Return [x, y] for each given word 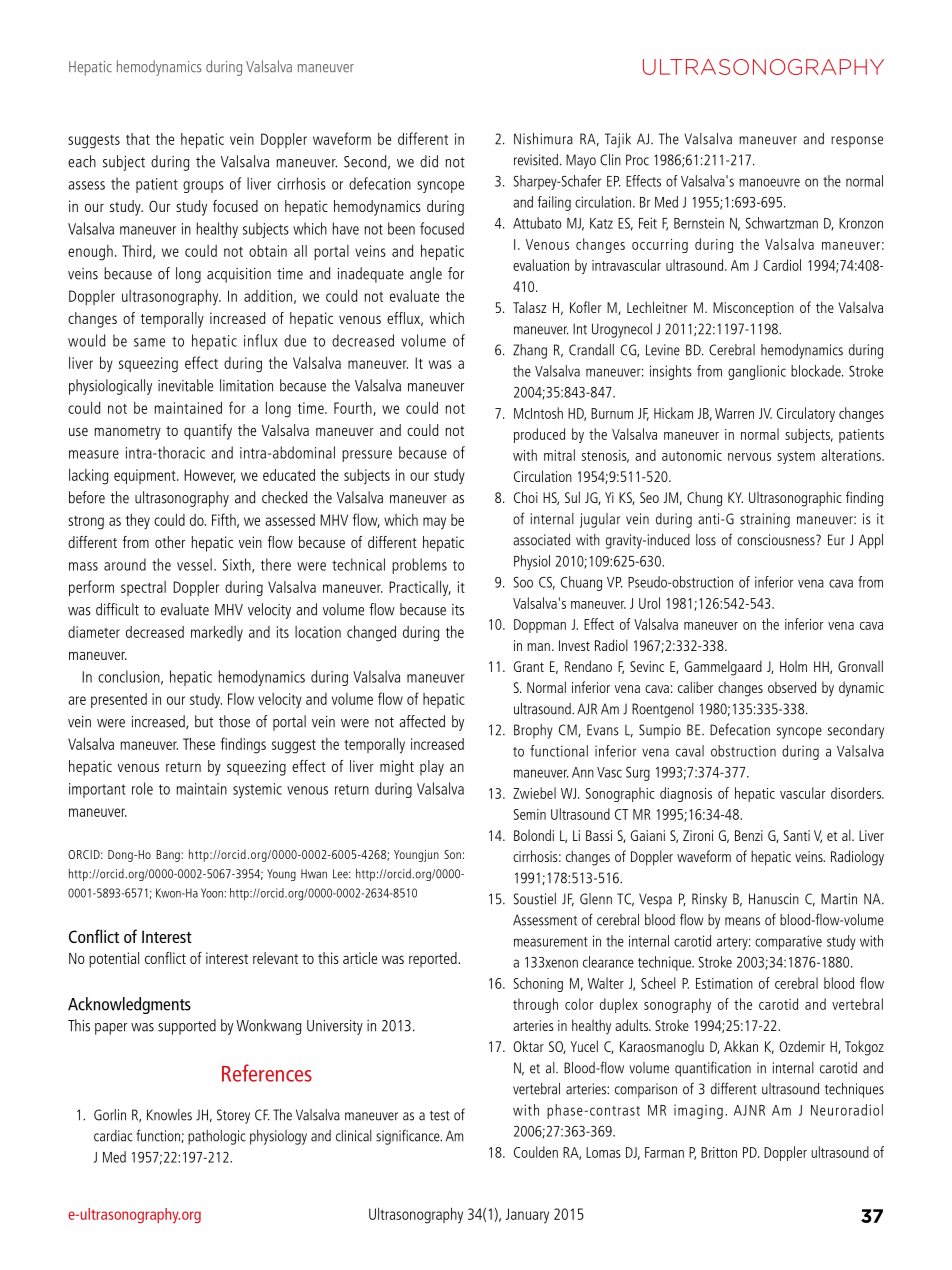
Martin [839, 899]
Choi [526, 497]
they [138, 522]
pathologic [217, 1137]
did [429, 161]
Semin [530, 814]
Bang [169, 856]
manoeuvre [769, 182]
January [527, 1216]
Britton [719, 1152]
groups [203, 187]
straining [765, 520]
